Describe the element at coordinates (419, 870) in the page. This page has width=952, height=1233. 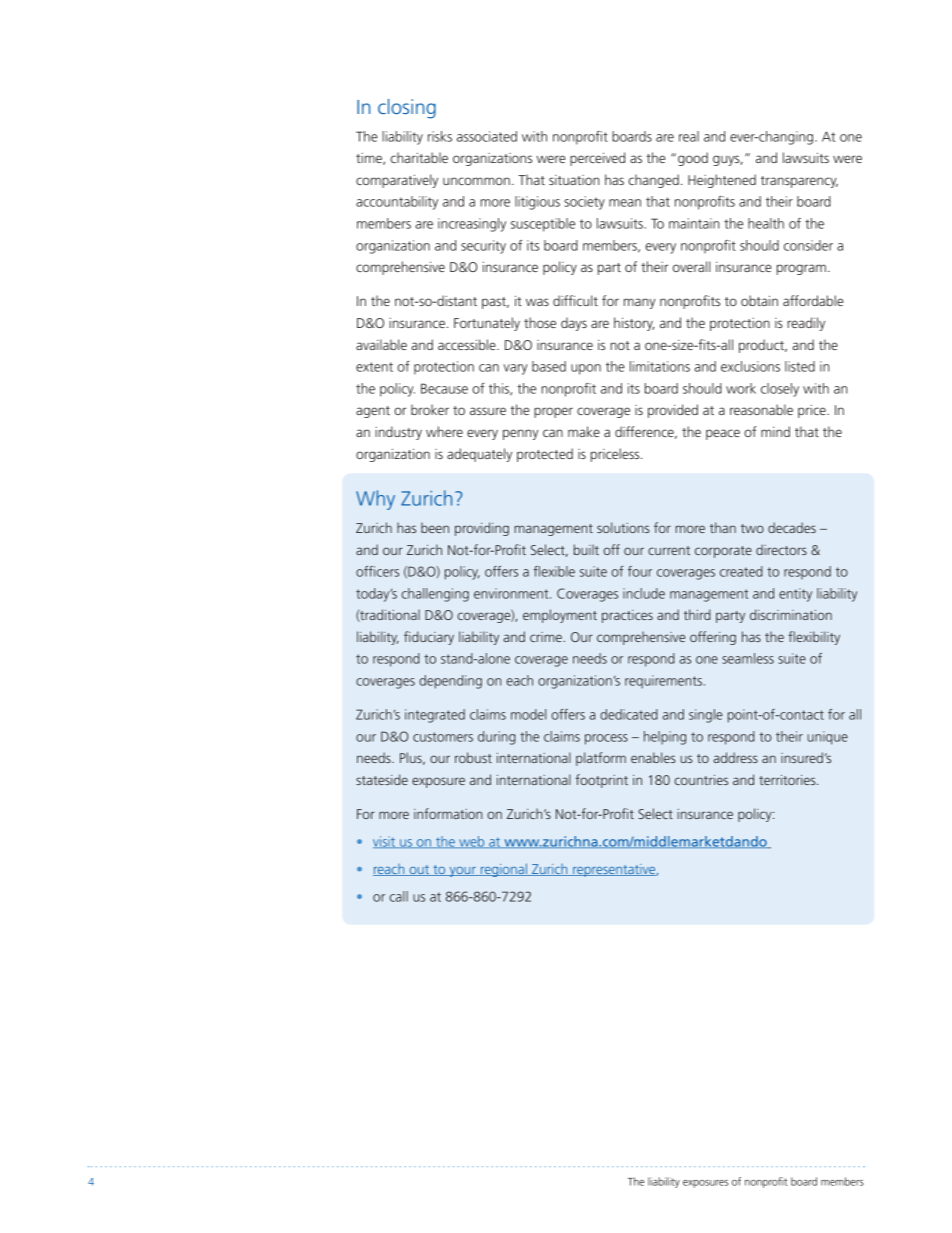
I see `out` at that location.
